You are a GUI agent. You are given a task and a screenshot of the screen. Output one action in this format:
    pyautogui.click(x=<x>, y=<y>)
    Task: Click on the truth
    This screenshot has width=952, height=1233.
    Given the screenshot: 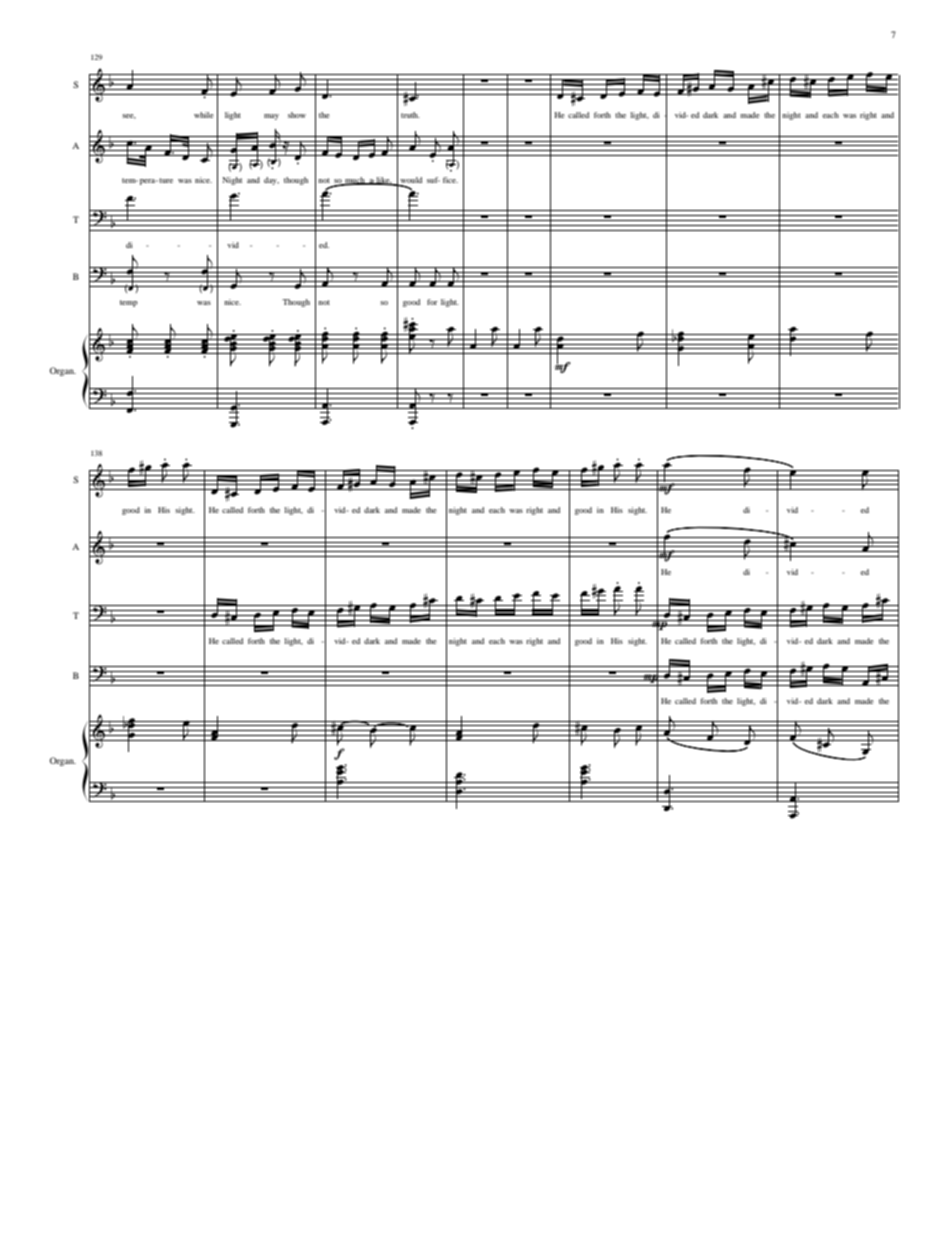 What is the action you would take?
    pyautogui.click(x=410, y=115)
